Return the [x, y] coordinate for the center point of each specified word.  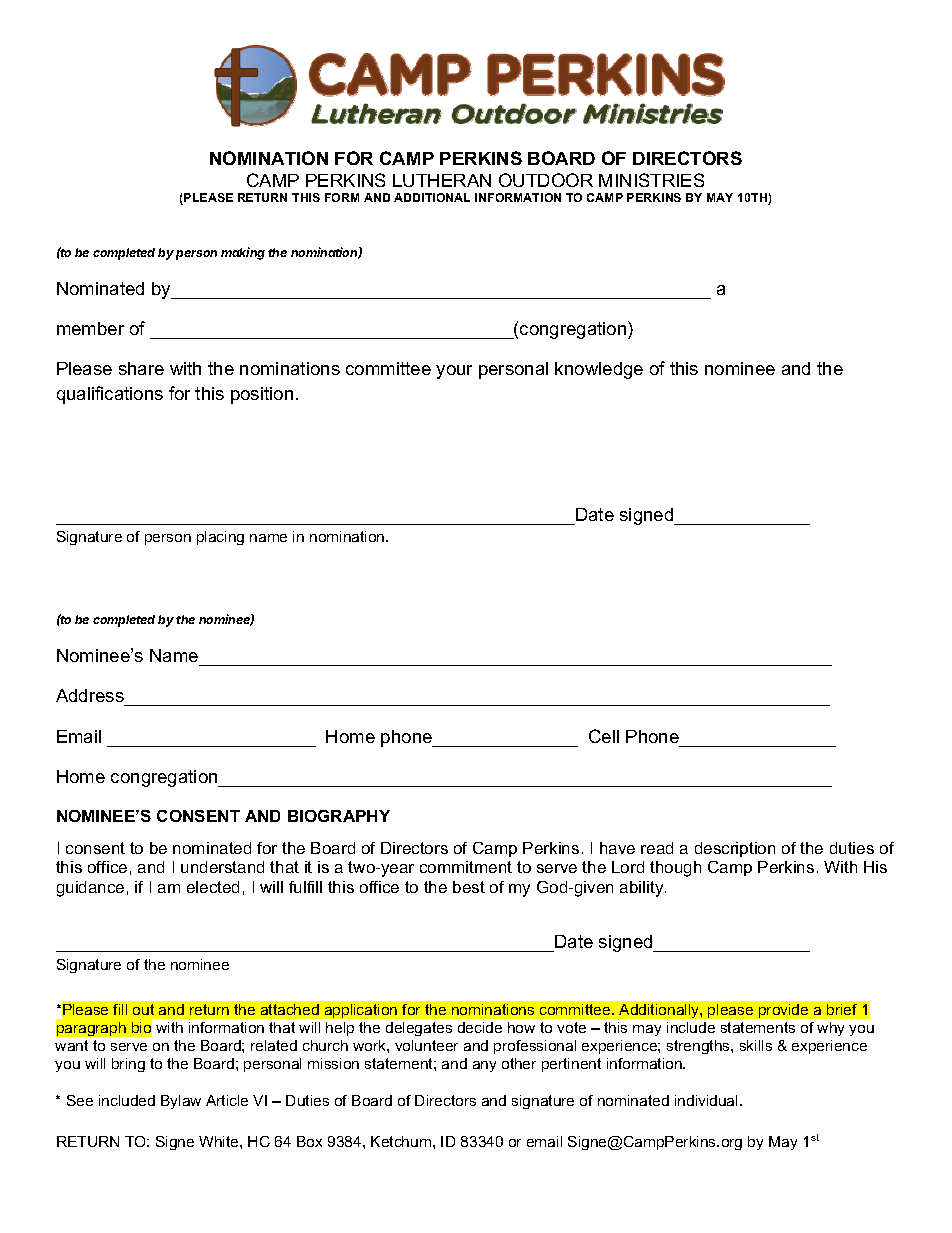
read [657, 848]
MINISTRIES [651, 180]
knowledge [599, 370]
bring [128, 1065]
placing [220, 538]
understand [222, 867]
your [454, 372]
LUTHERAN [442, 180]
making [243, 253]
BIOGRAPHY [339, 816]
